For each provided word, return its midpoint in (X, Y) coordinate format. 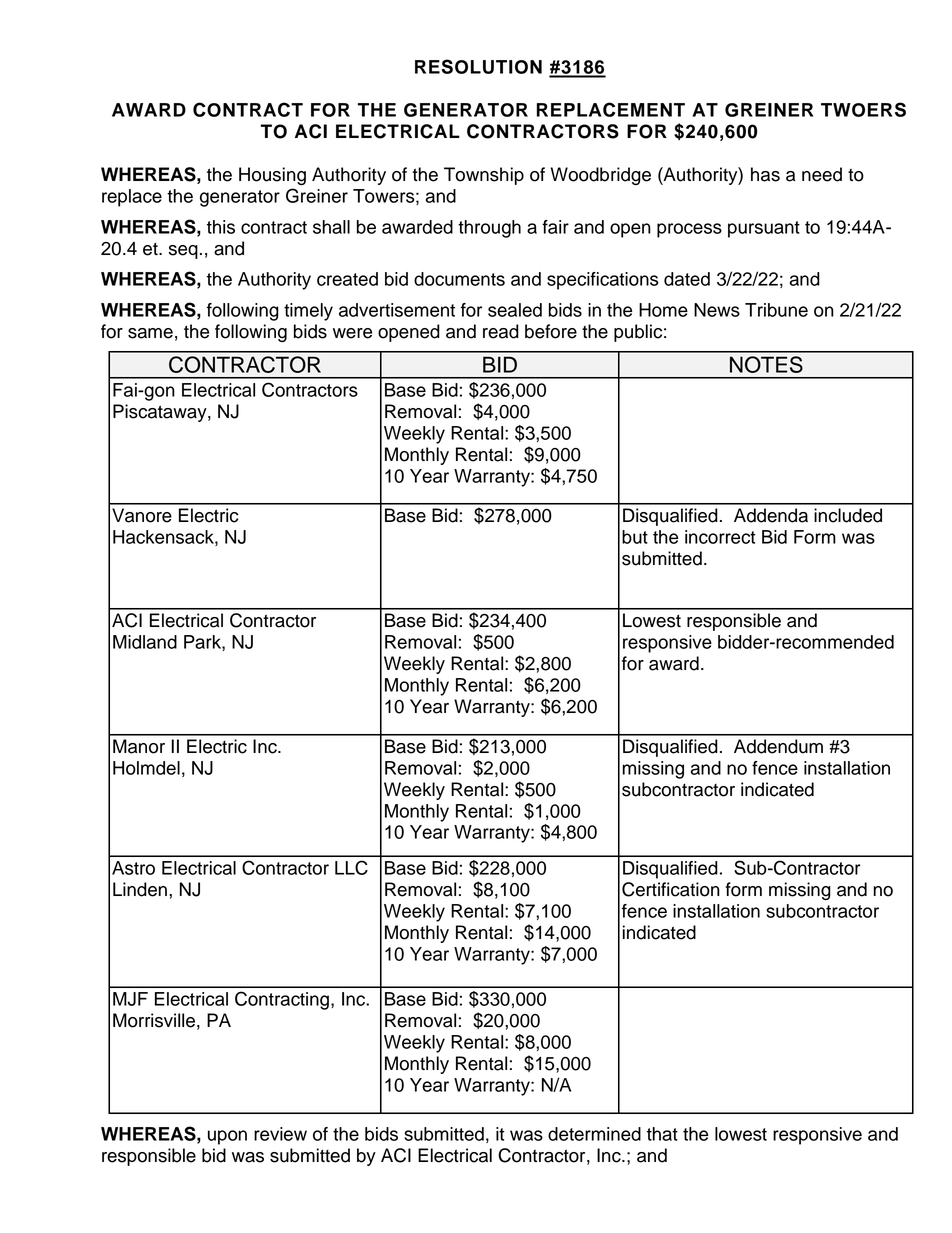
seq (183, 252)
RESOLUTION (478, 66)
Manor (139, 746)
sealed (515, 310)
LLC (351, 867)
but (635, 537)
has (765, 174)
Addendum (778, 746)
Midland (145, 642)
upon (227, 1137)
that (662, 1134)
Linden (140, 889)
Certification (671, 889)
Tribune (776, 310)
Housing (272, 176)
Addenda (771, 515)
